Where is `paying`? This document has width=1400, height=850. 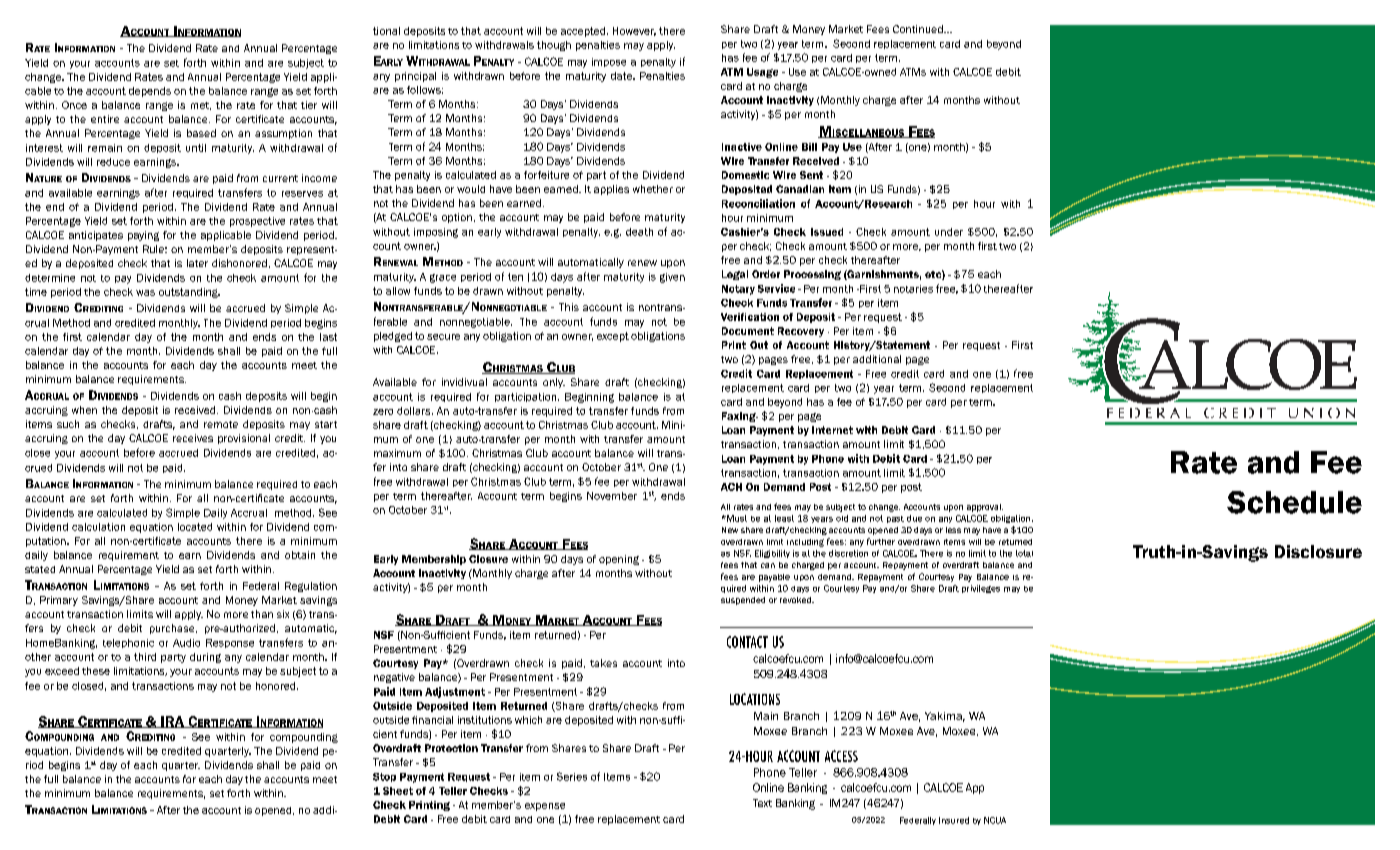
paying is located at coordinates (143, 236).
